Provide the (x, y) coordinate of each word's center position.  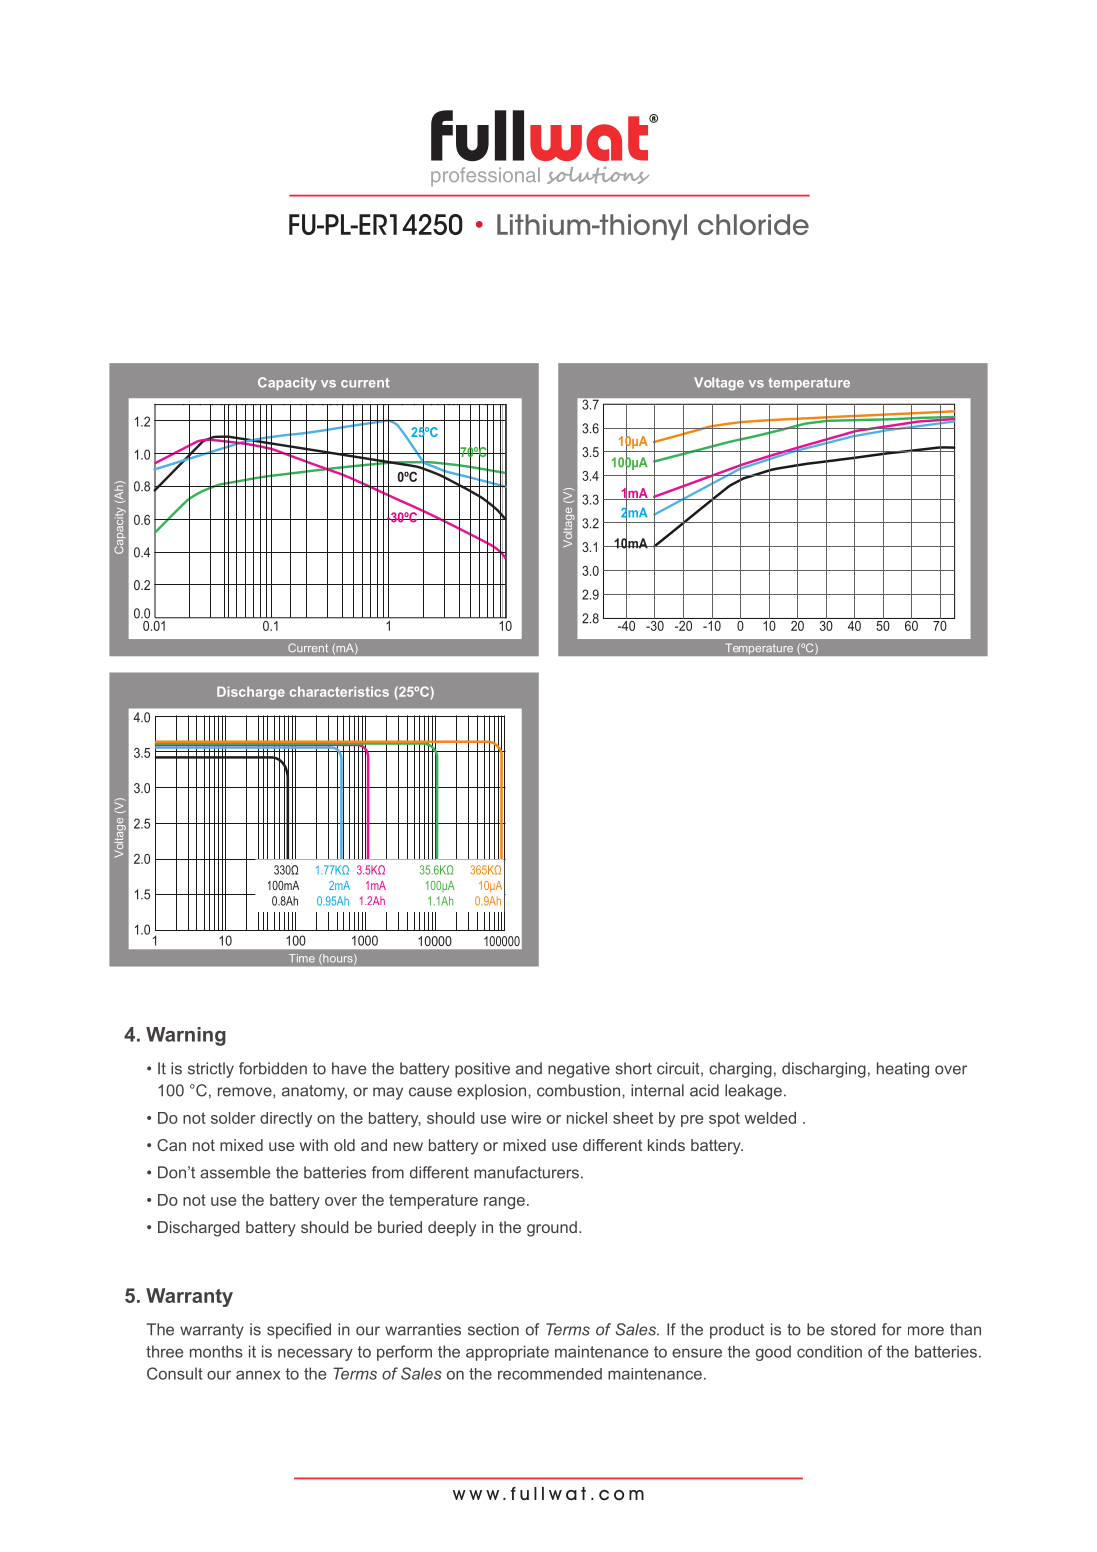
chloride (753, 224)
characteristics (339, 691)
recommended (550, 1374)
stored (853, 1329)
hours (338, 959)
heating (903, 1070)
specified (299, 1331)
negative (579, 1070)
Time (302, 958)
